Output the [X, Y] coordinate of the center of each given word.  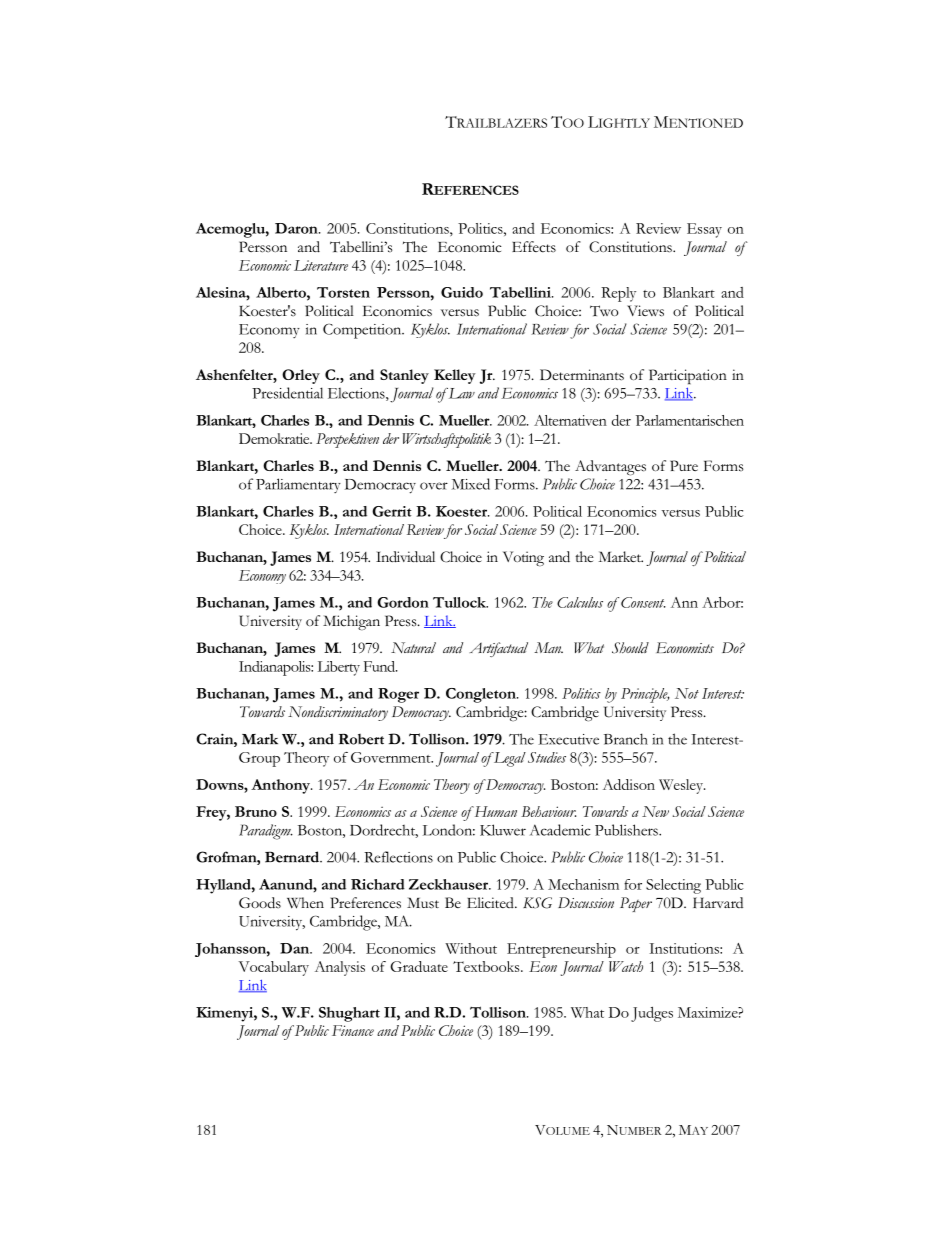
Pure [684, 465]
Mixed [471, 484]
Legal [508, 759]
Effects [534, 247]
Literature [321, 265]
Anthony [281, 786]
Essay [704, 230]
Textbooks [487, 966]
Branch [626, 739]
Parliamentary [298, 485]
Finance [353, 1030]
